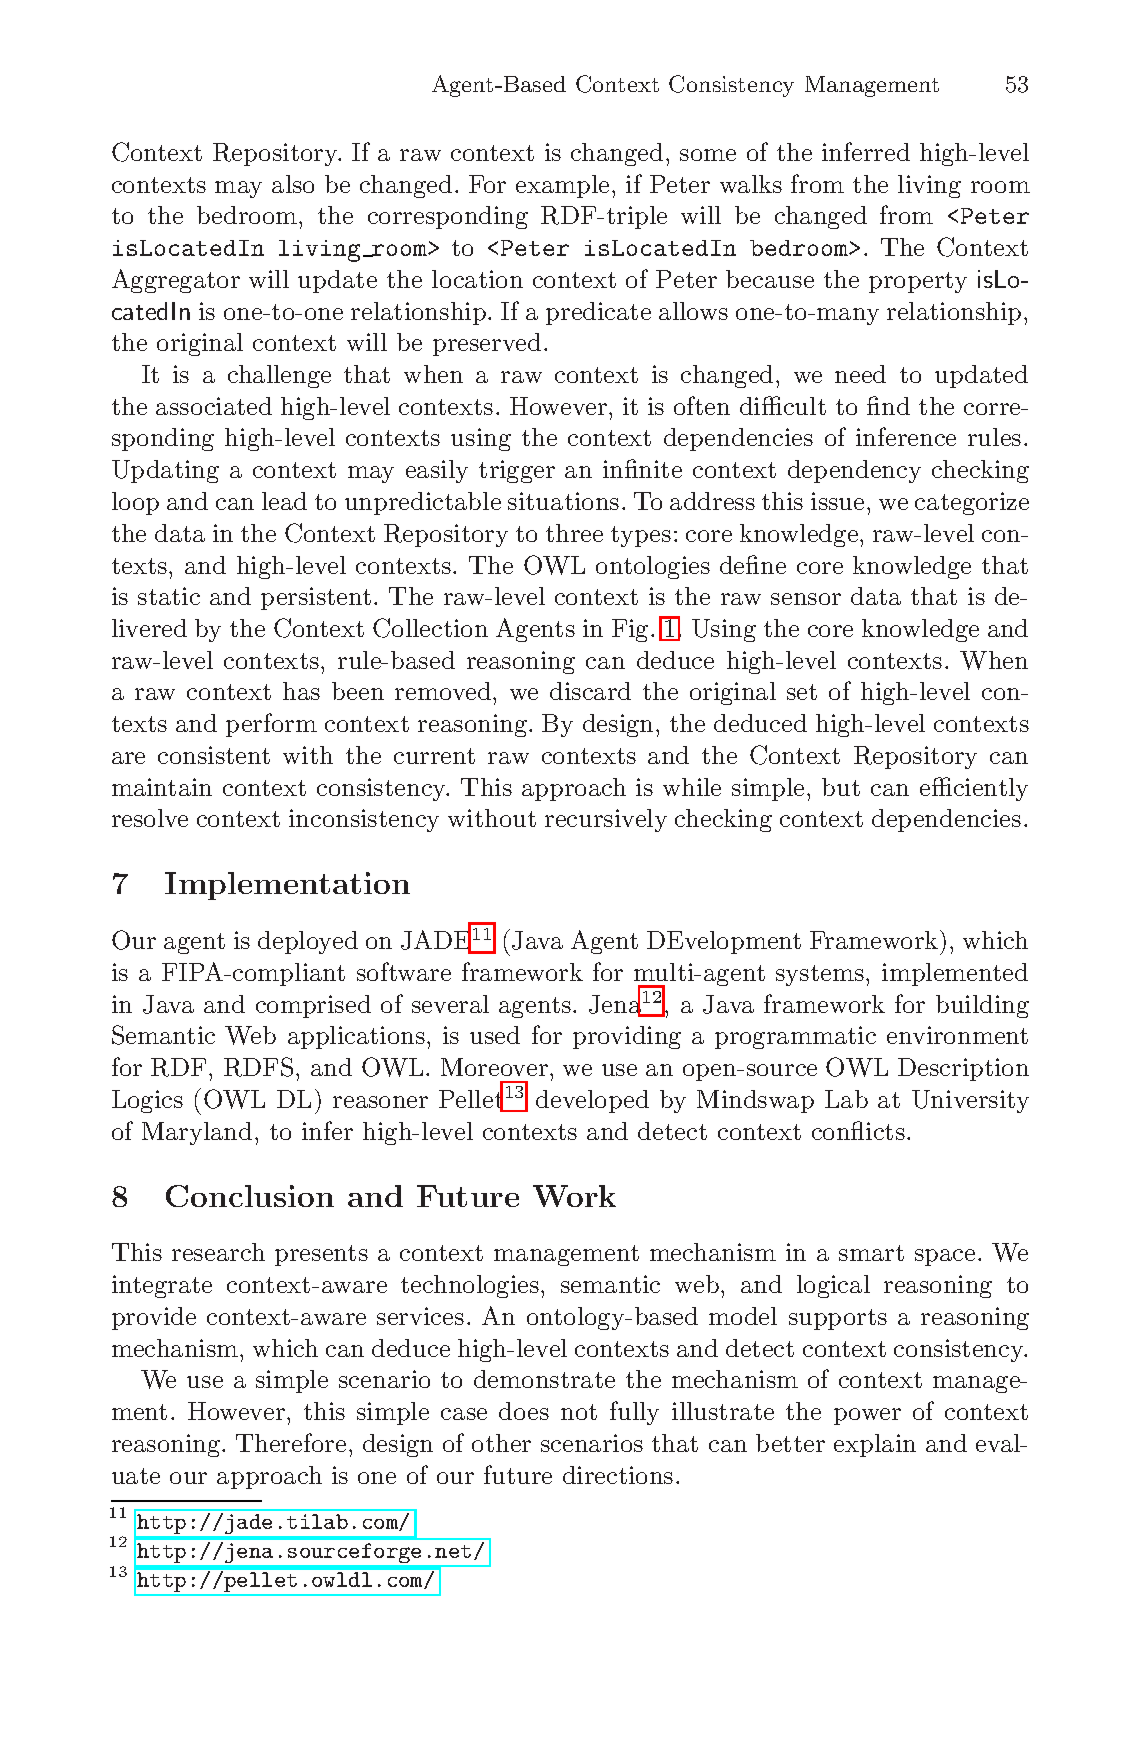  I want to click on Fig, so click(630, 630).
